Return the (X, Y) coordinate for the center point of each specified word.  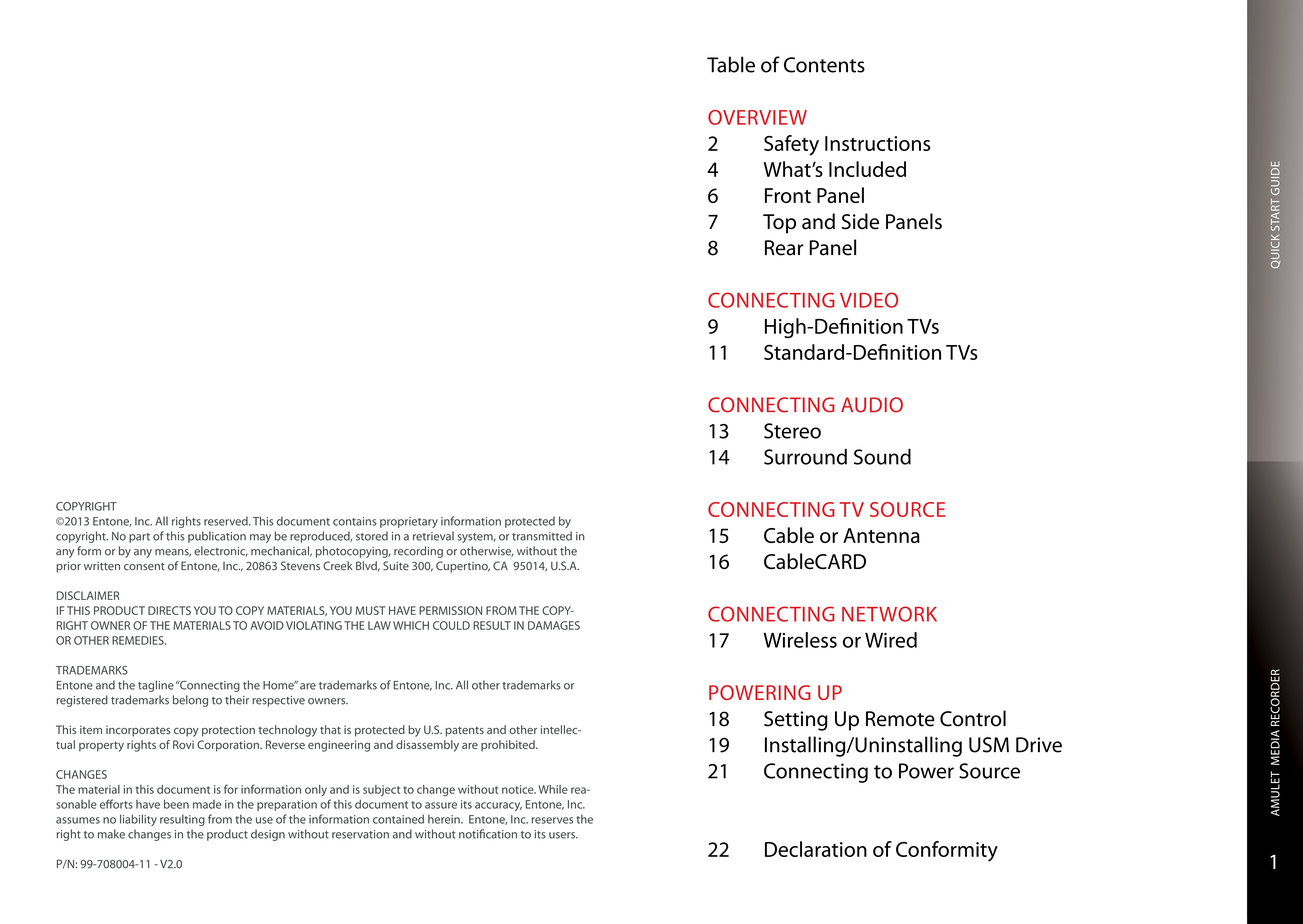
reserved (227, 521)
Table (731, 64)
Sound (882, 457)
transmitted (542, 536)
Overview (757, 117)
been (176, 804)
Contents (824, 65)
